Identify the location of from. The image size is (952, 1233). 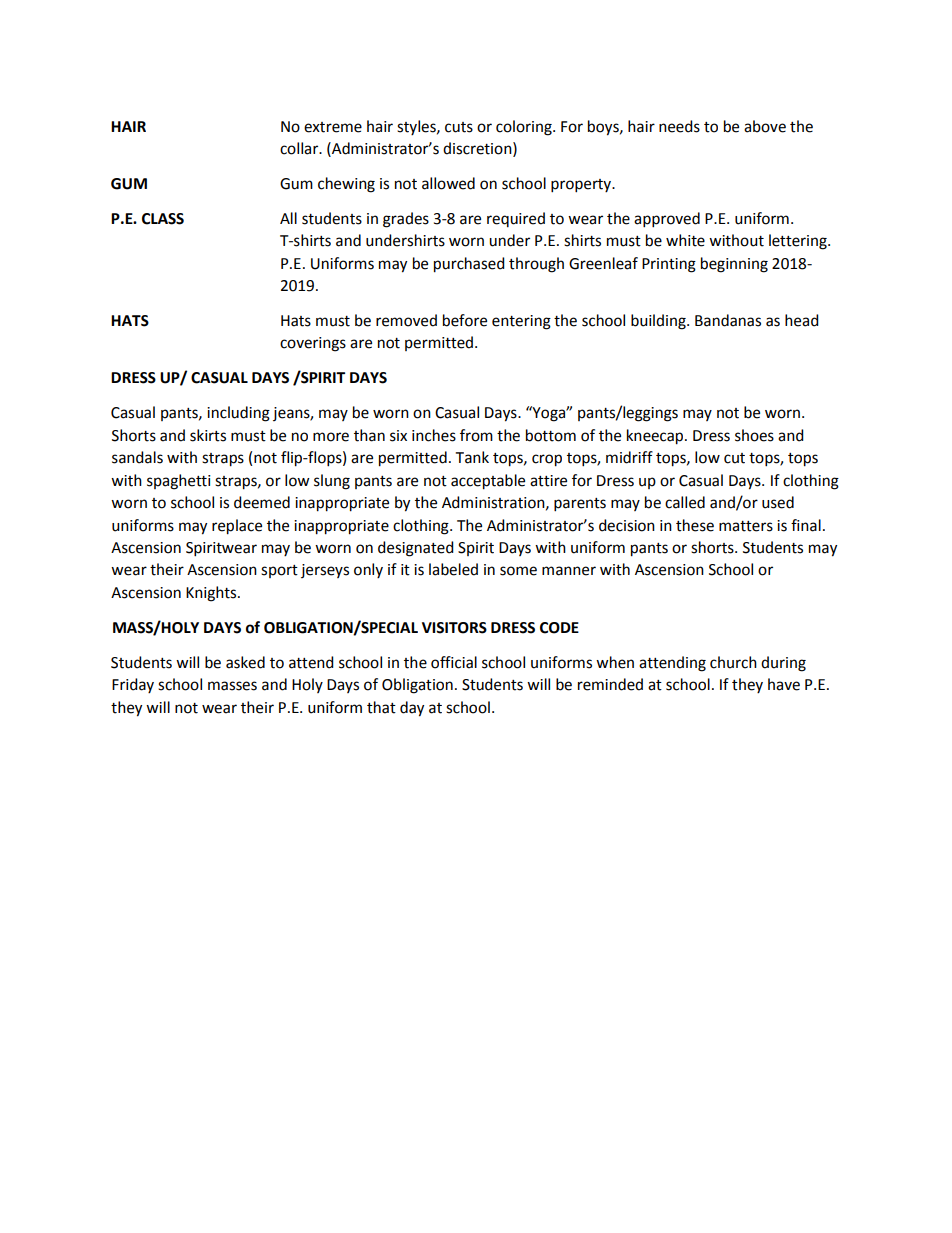
(476, 435).
